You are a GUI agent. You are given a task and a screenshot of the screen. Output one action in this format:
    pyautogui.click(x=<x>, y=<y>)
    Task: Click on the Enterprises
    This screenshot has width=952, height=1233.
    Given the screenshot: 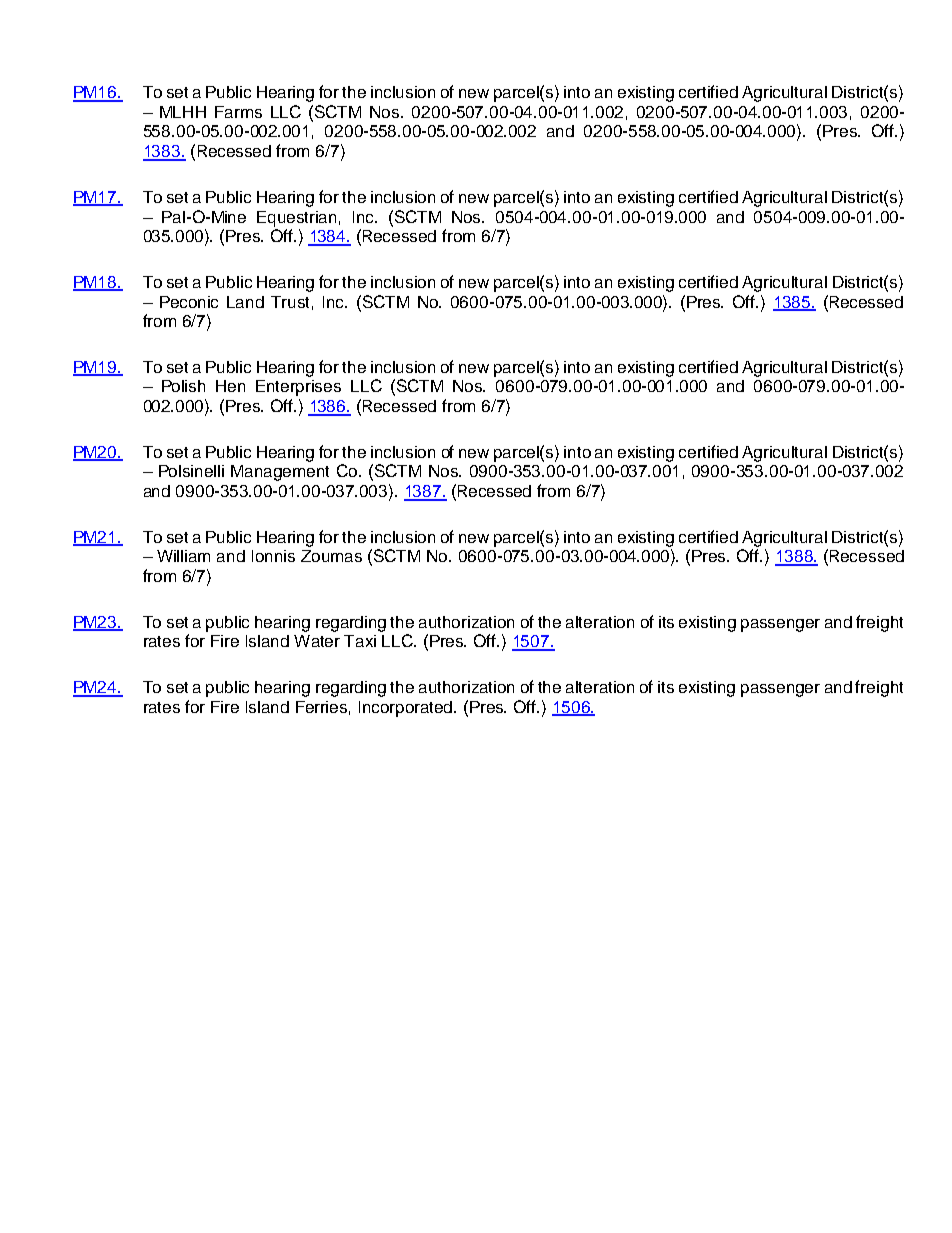 What is the action you would take?
    pyautogui.click(x=298, y=388)
